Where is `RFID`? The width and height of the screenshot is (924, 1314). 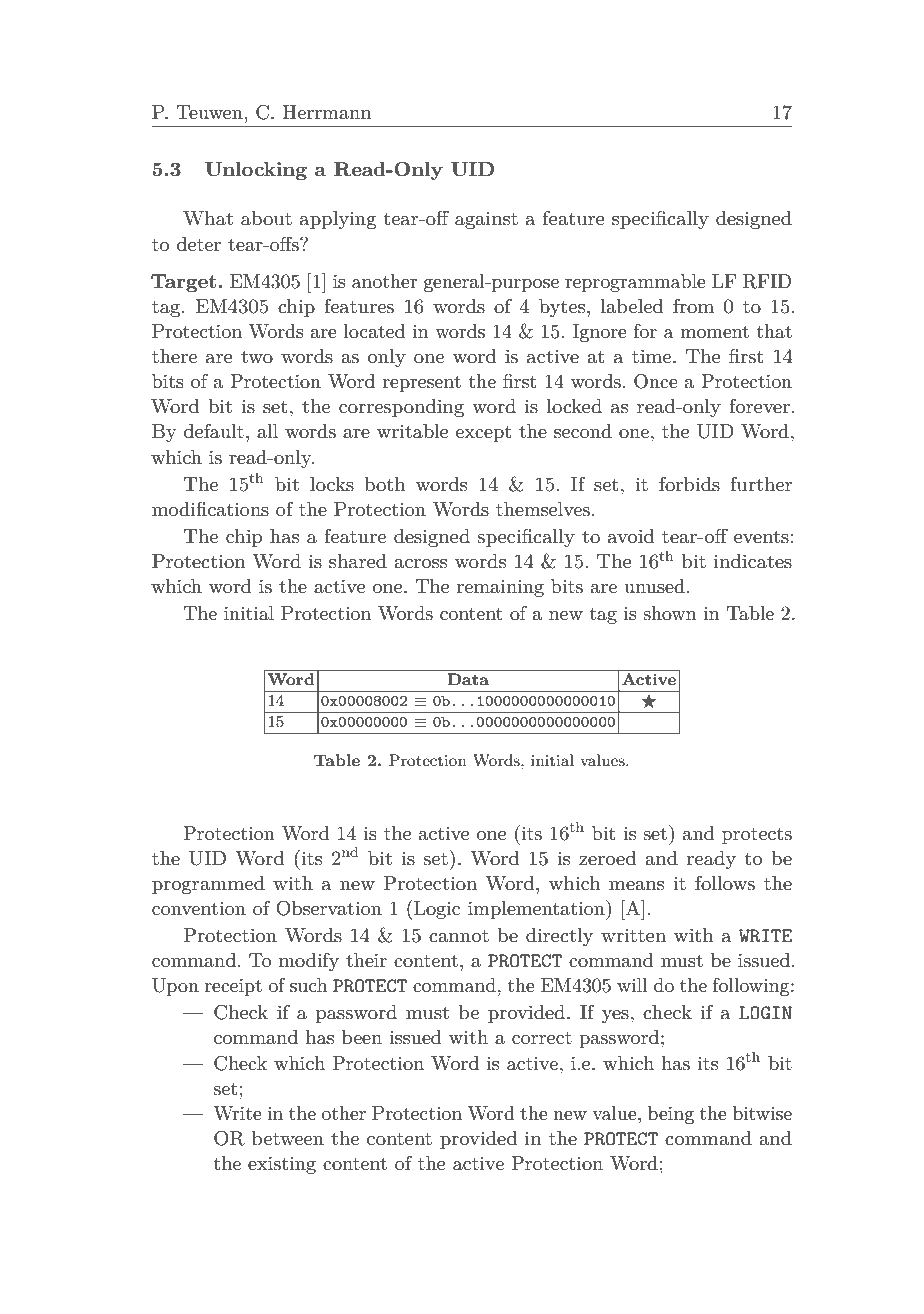
RFID is located at coordinates (767, 281).
